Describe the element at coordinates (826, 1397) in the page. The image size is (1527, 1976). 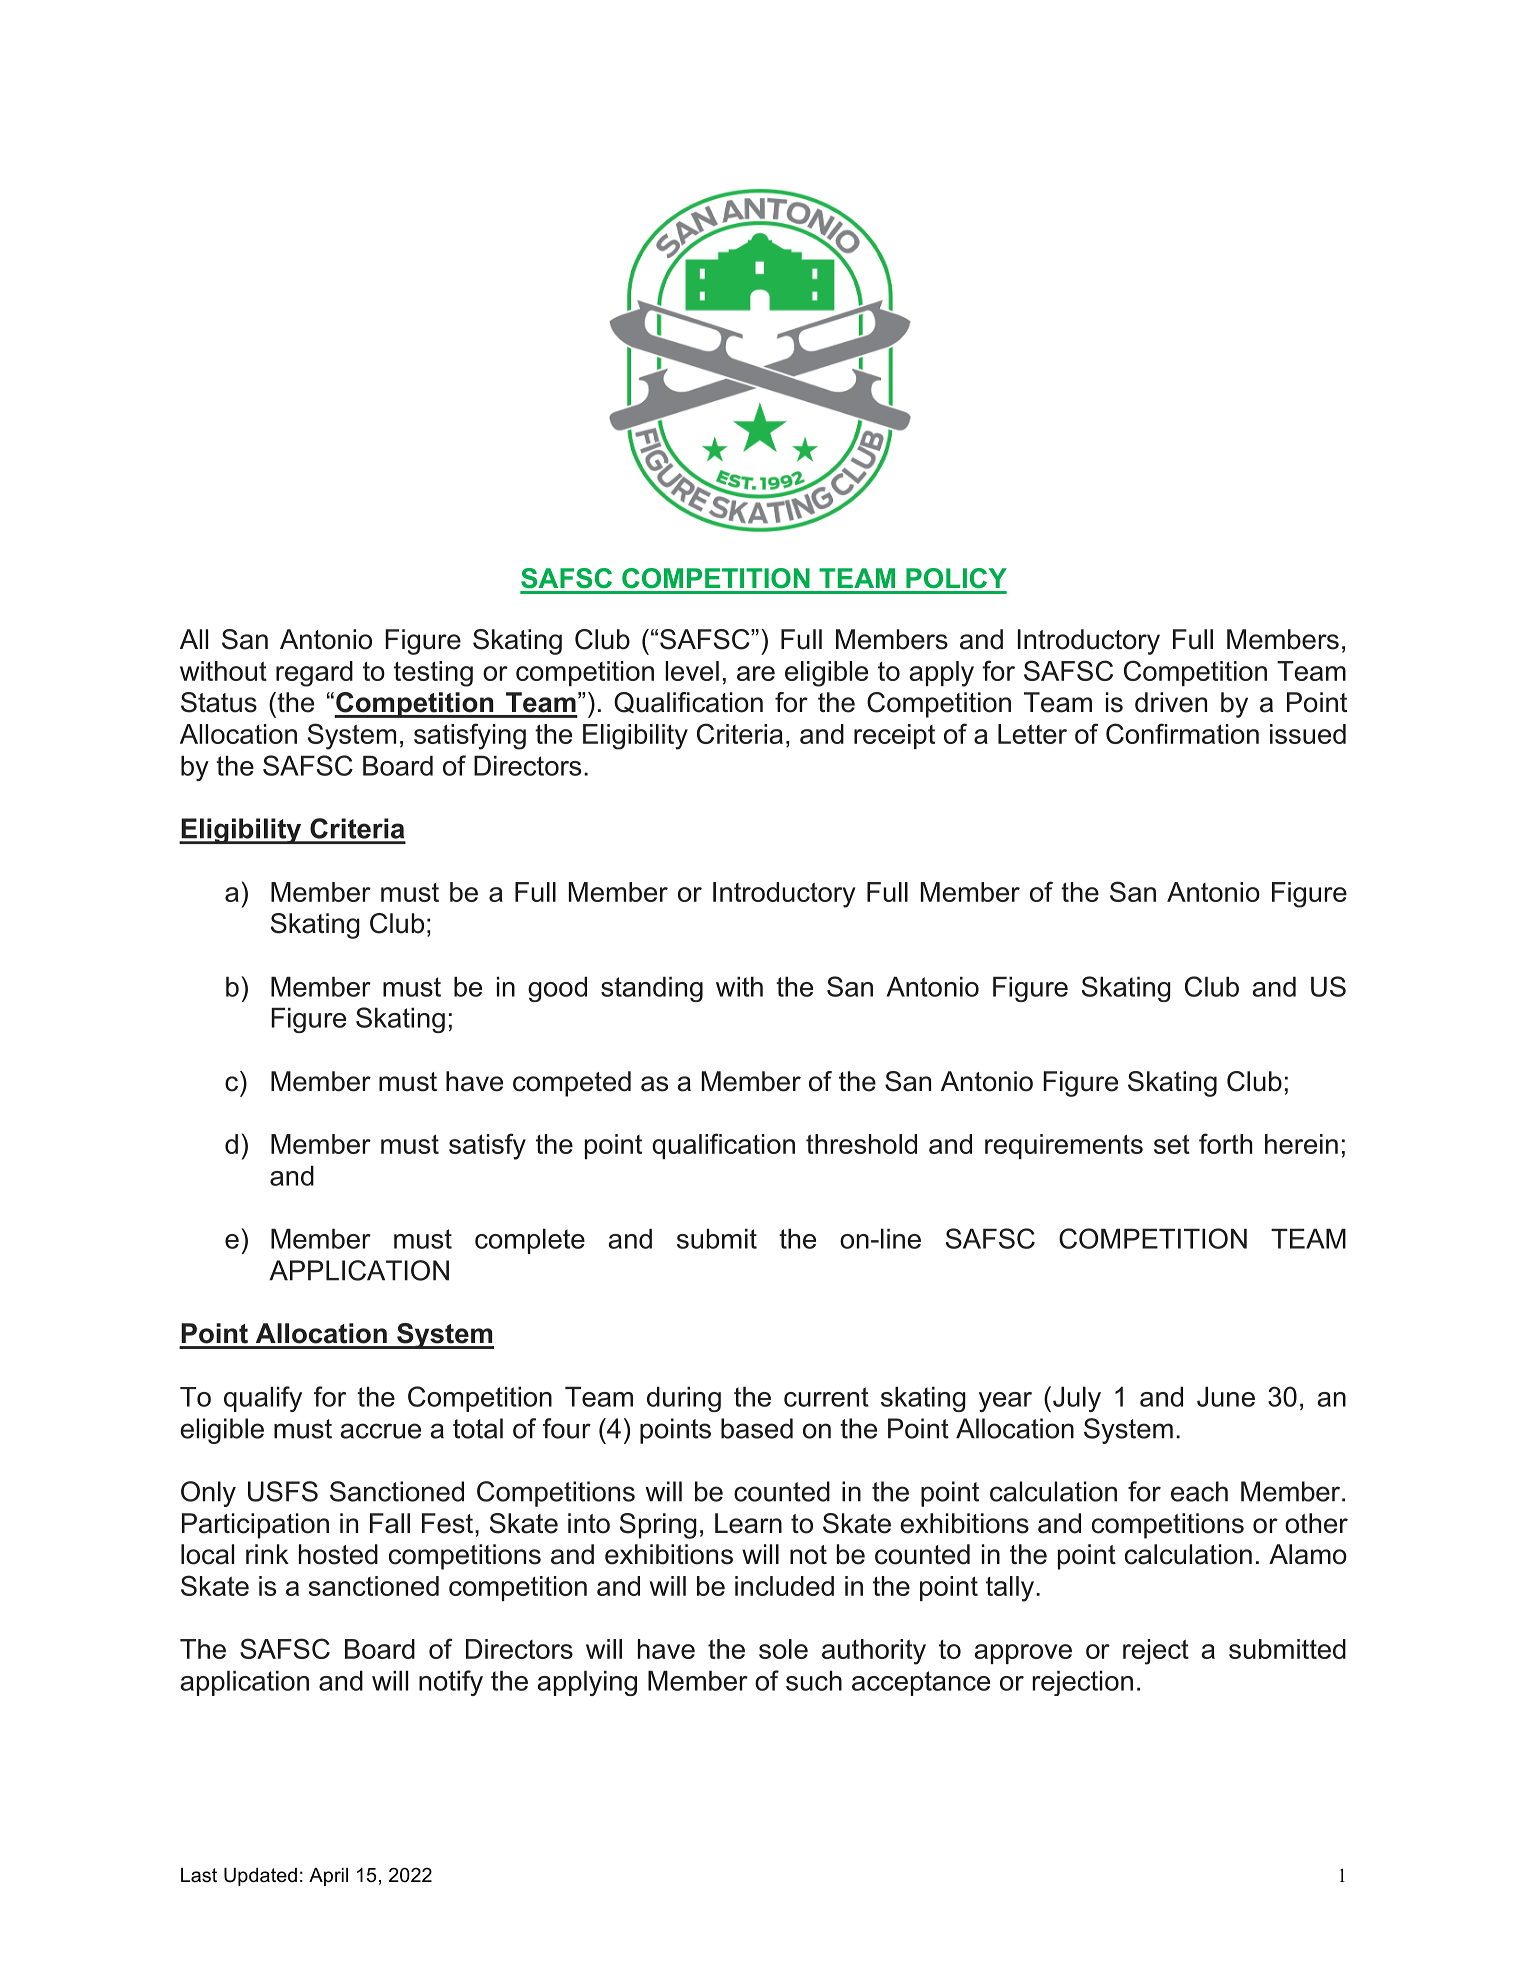
I see `current` at that location.
